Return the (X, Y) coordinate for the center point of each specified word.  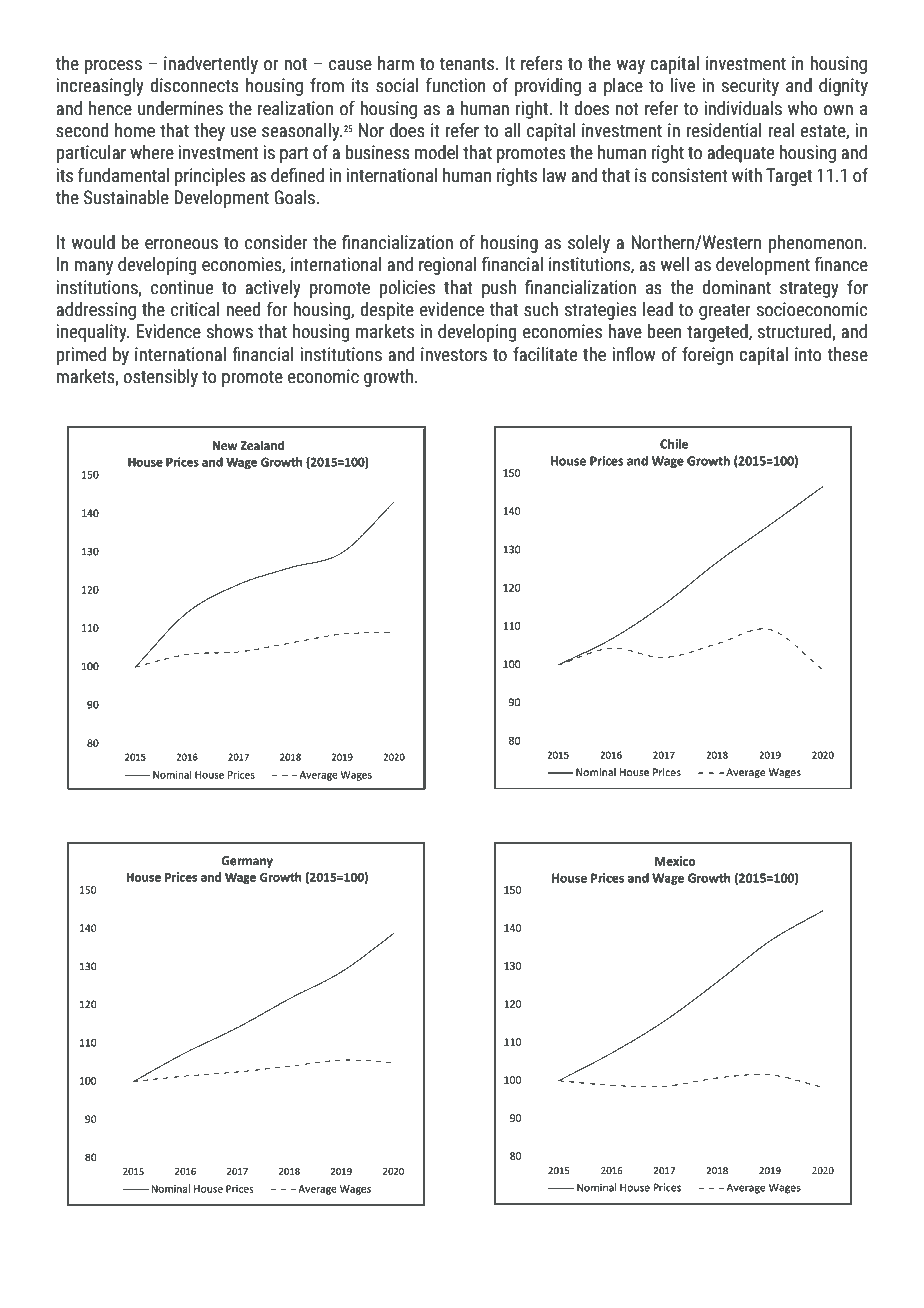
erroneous (181, 244)
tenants (468, 64)
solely (589, 244)
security (750, 87)
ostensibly (160, 378)
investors (454, 354)
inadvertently (211, 65)
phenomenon (815, 244)
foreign (707, 355)
